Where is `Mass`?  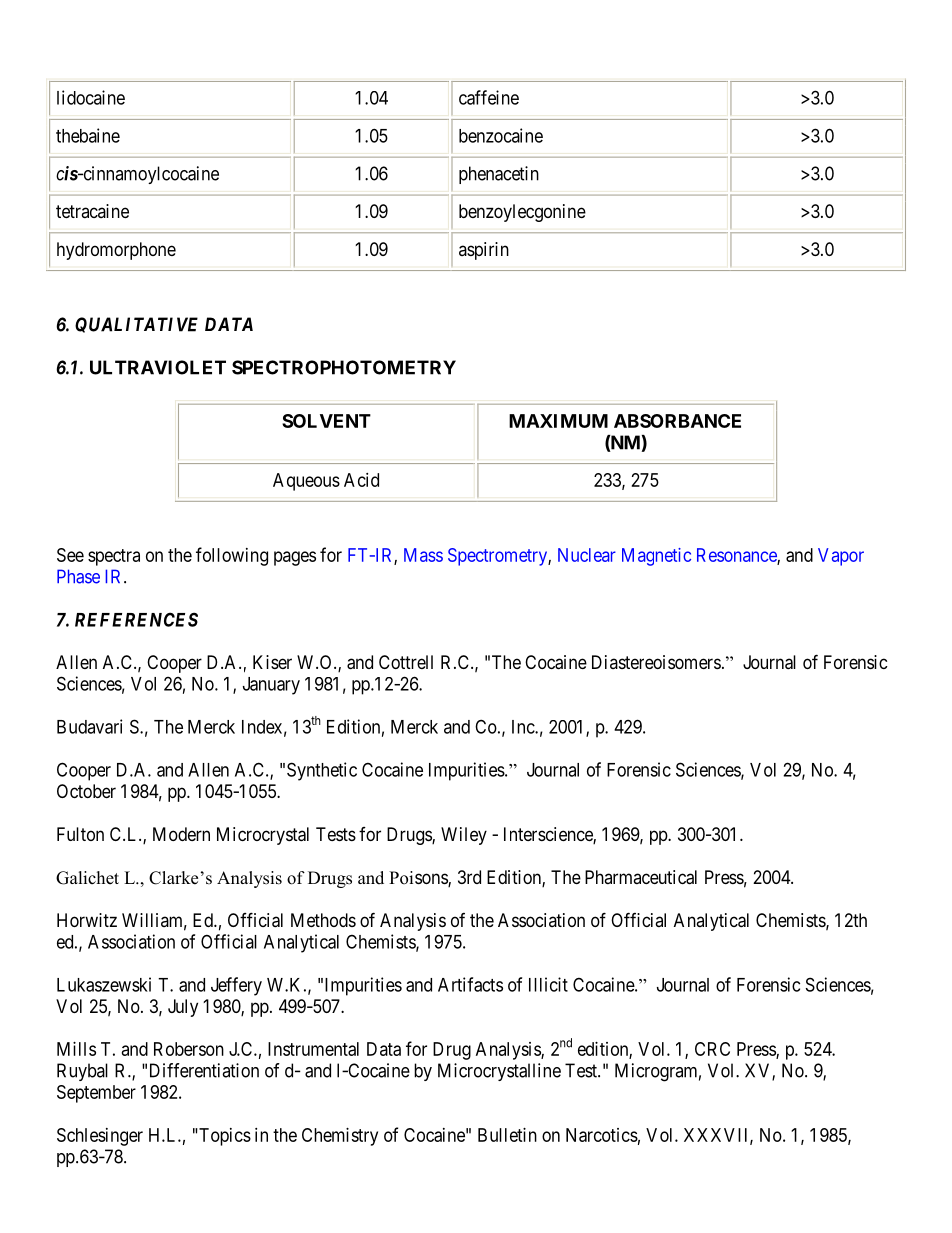 Mass is located at coordinates (423, 555).
